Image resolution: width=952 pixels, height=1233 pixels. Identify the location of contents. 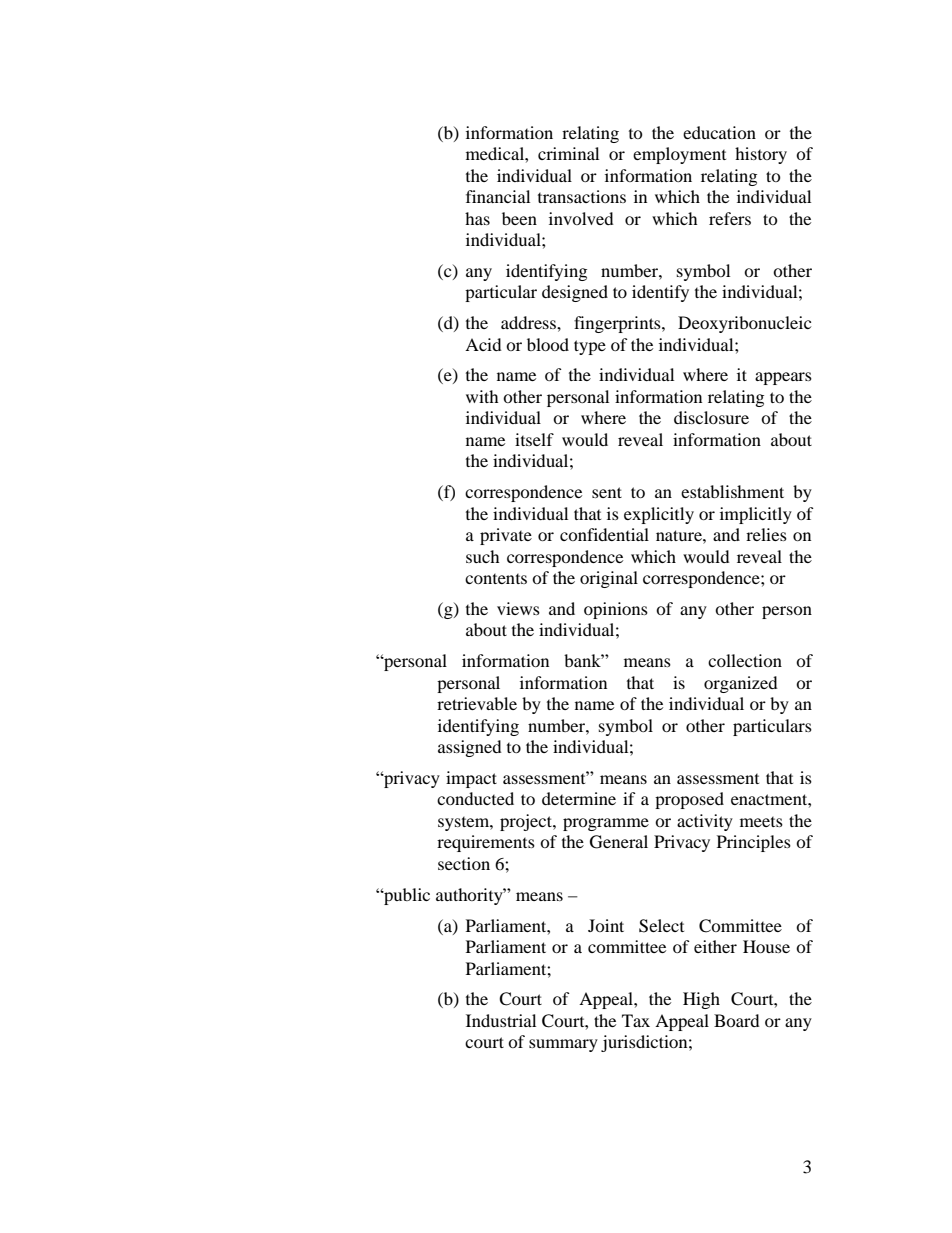
(496, 579).
